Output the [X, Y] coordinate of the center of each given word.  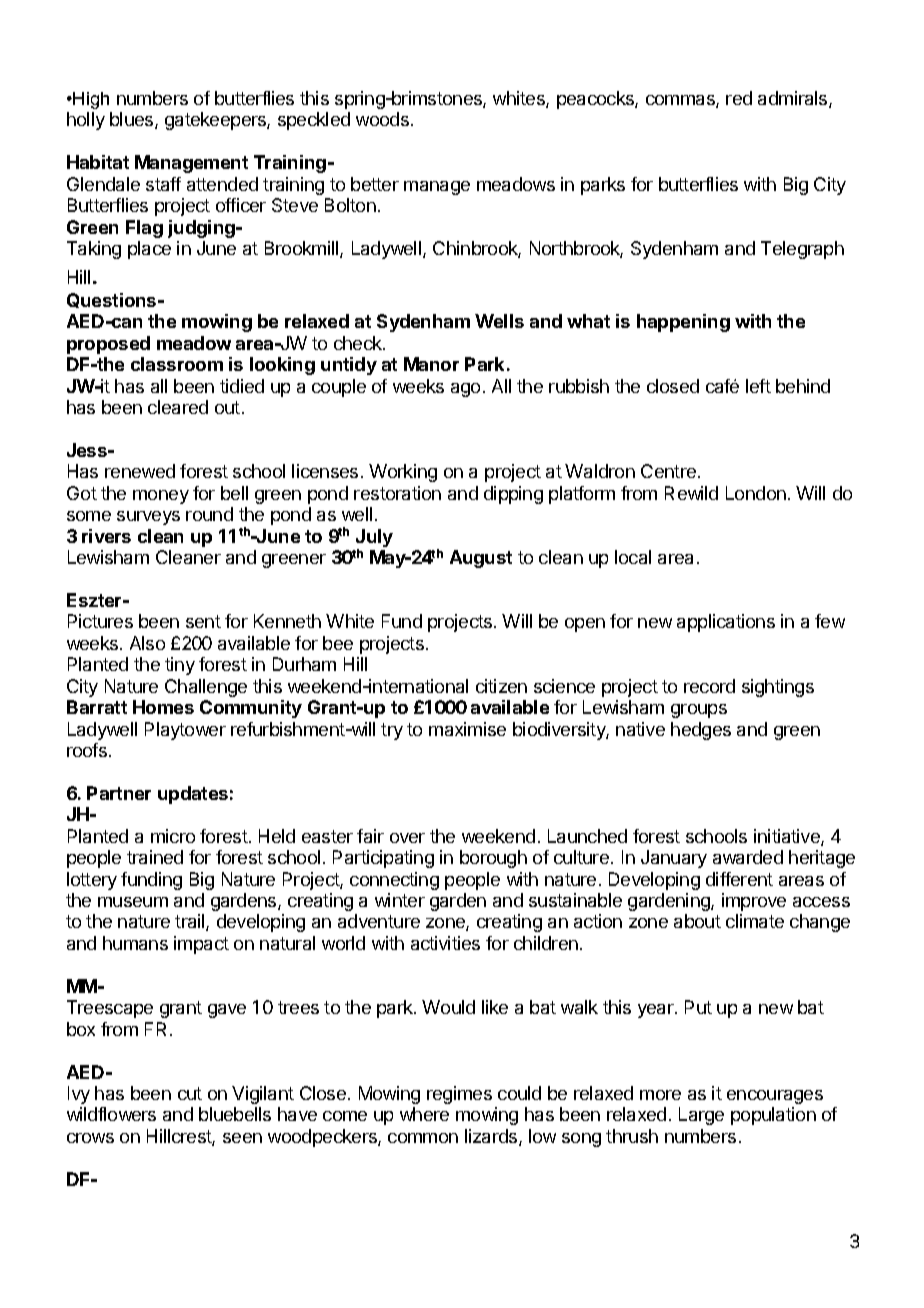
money [161, 497]
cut [190, 1093]
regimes [459, 1095]
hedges [701, 731]
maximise [467, 729]
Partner [119, 793]
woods [382, 119]
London [756, 493]
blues [133, 120]
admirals [794, 99]
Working [403, 473]
